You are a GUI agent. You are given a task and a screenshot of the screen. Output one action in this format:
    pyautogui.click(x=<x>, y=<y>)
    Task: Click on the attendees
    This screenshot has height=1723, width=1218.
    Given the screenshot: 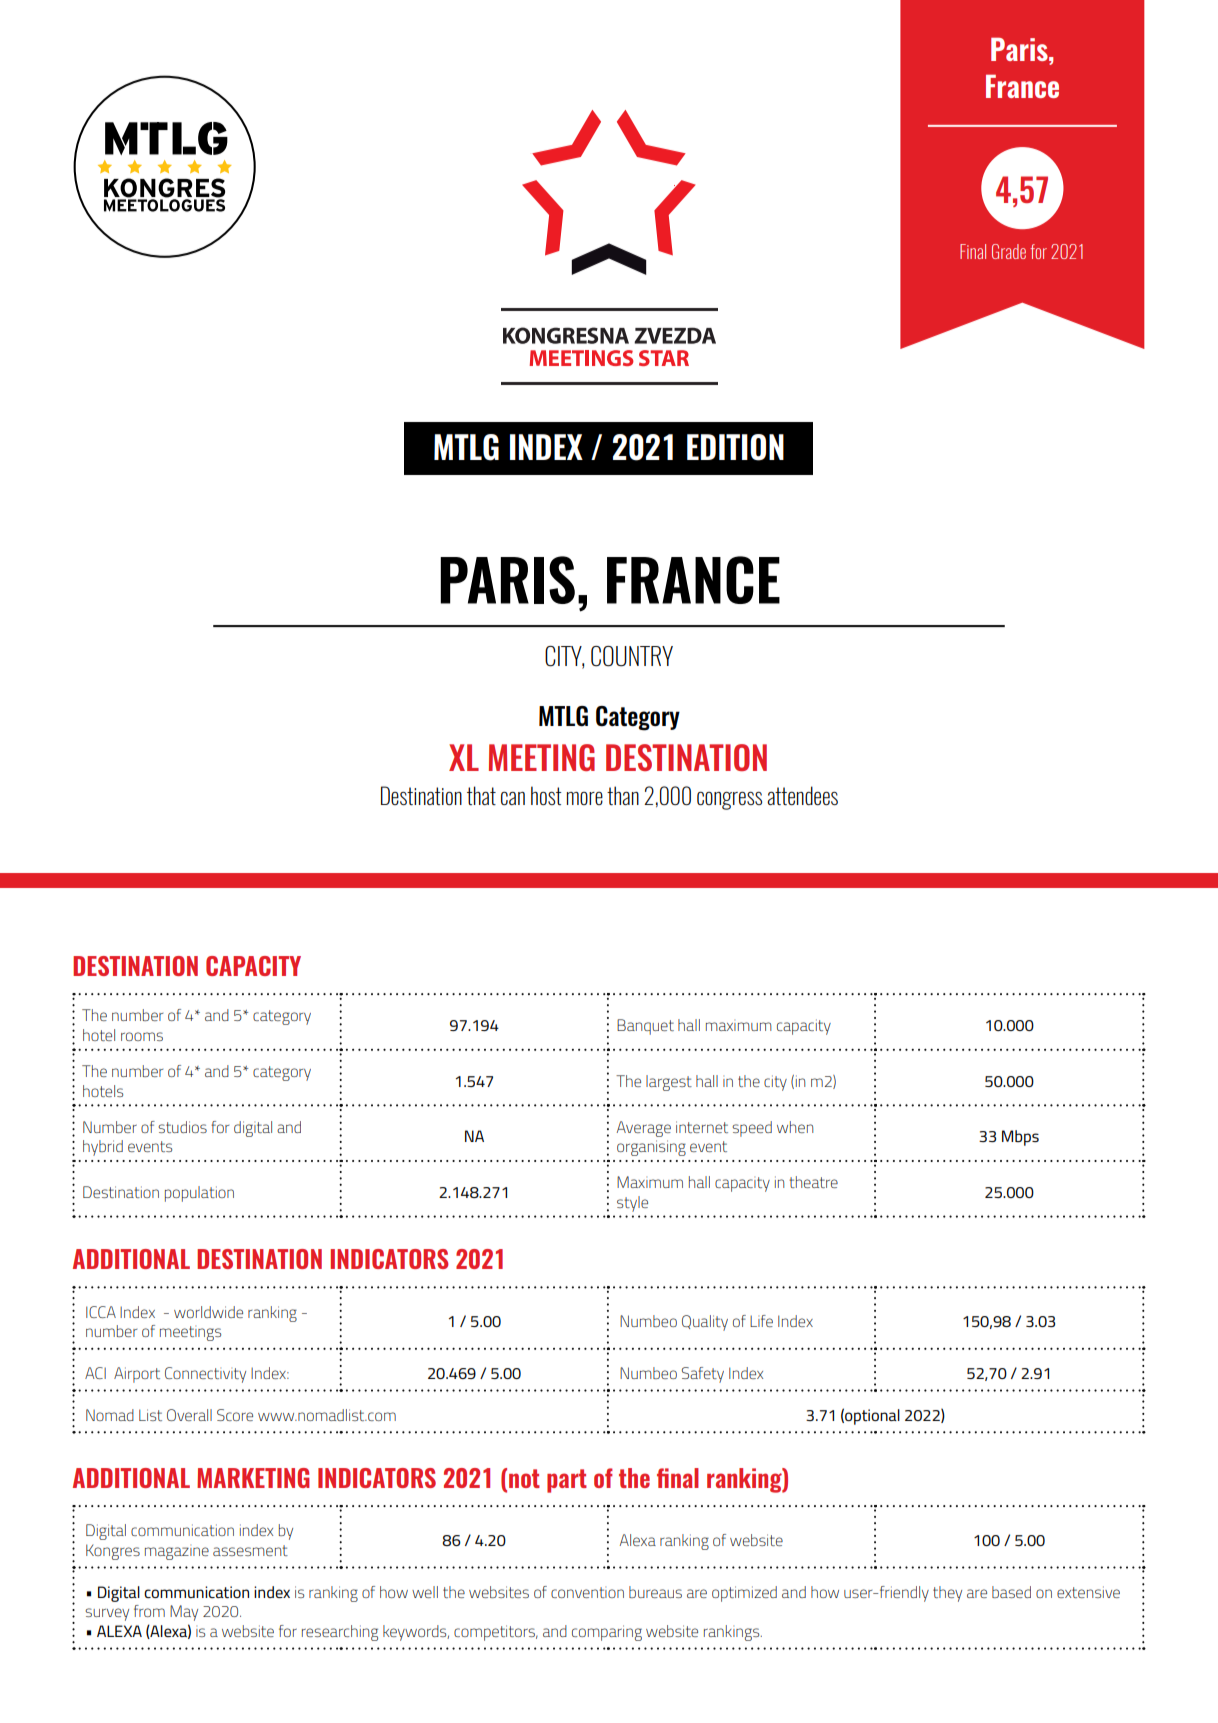 What is the action you would take?
    pyautogui.click(x=802, y=795)
